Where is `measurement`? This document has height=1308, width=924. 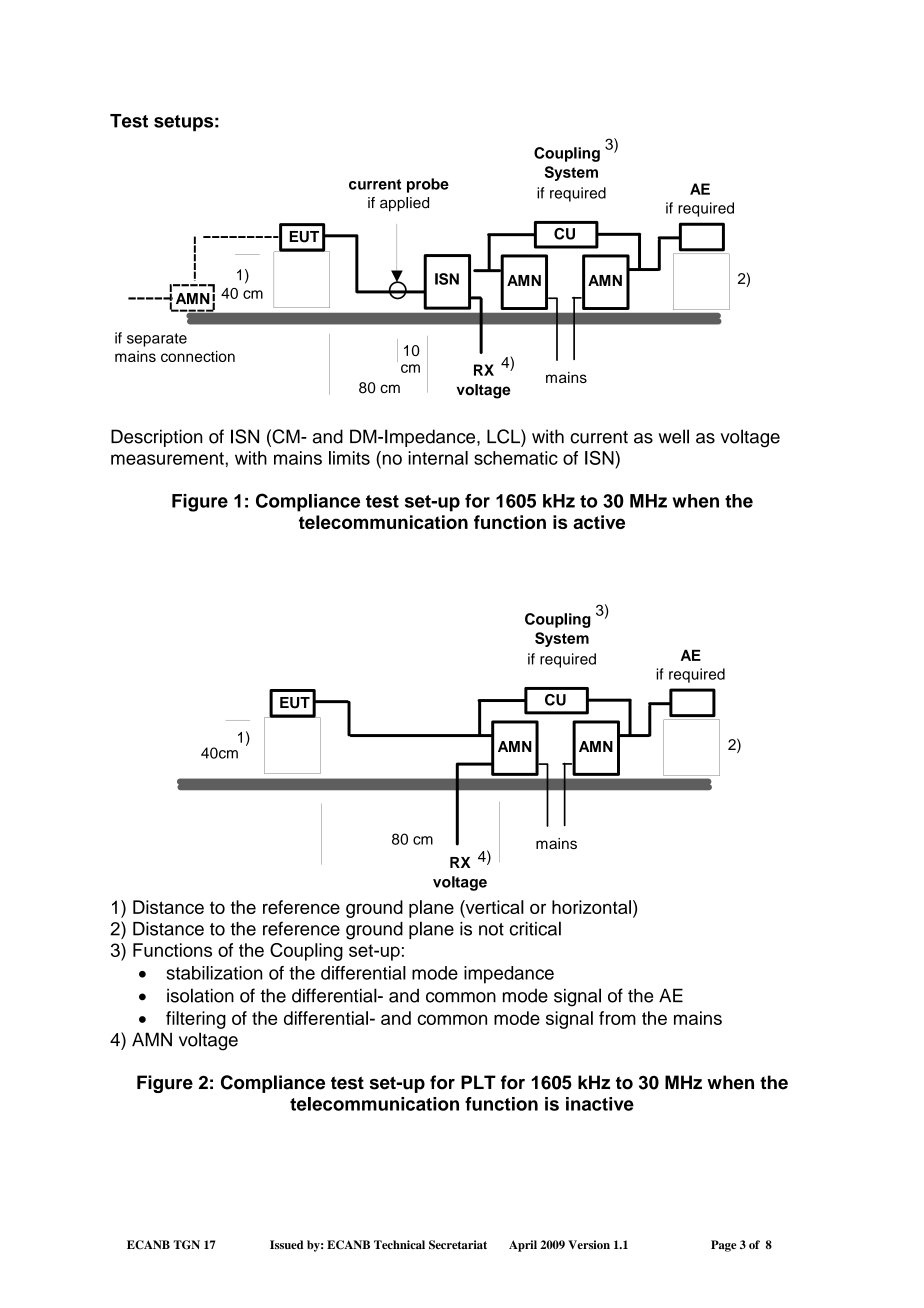 measurement is located at coordinates (168, 458).
